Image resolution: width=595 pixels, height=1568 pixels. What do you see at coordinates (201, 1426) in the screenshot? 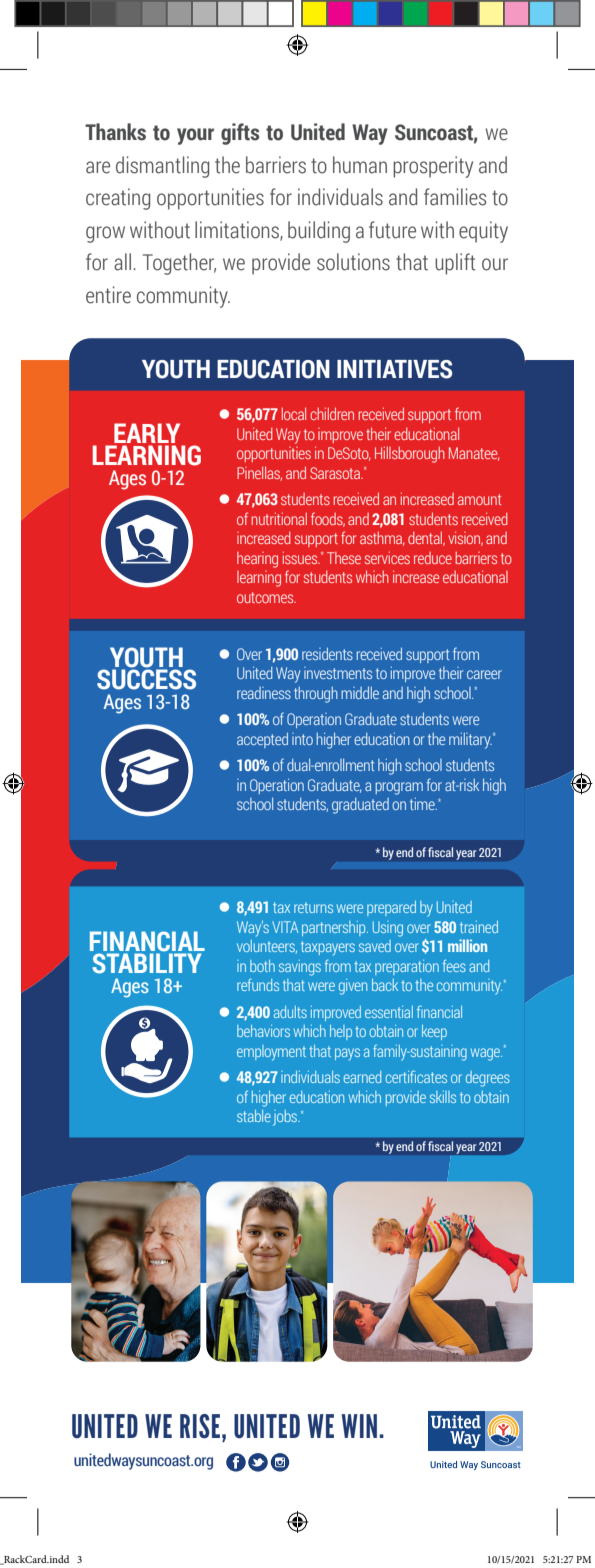
I see `RISE` at bounding box center [201, 1426].
